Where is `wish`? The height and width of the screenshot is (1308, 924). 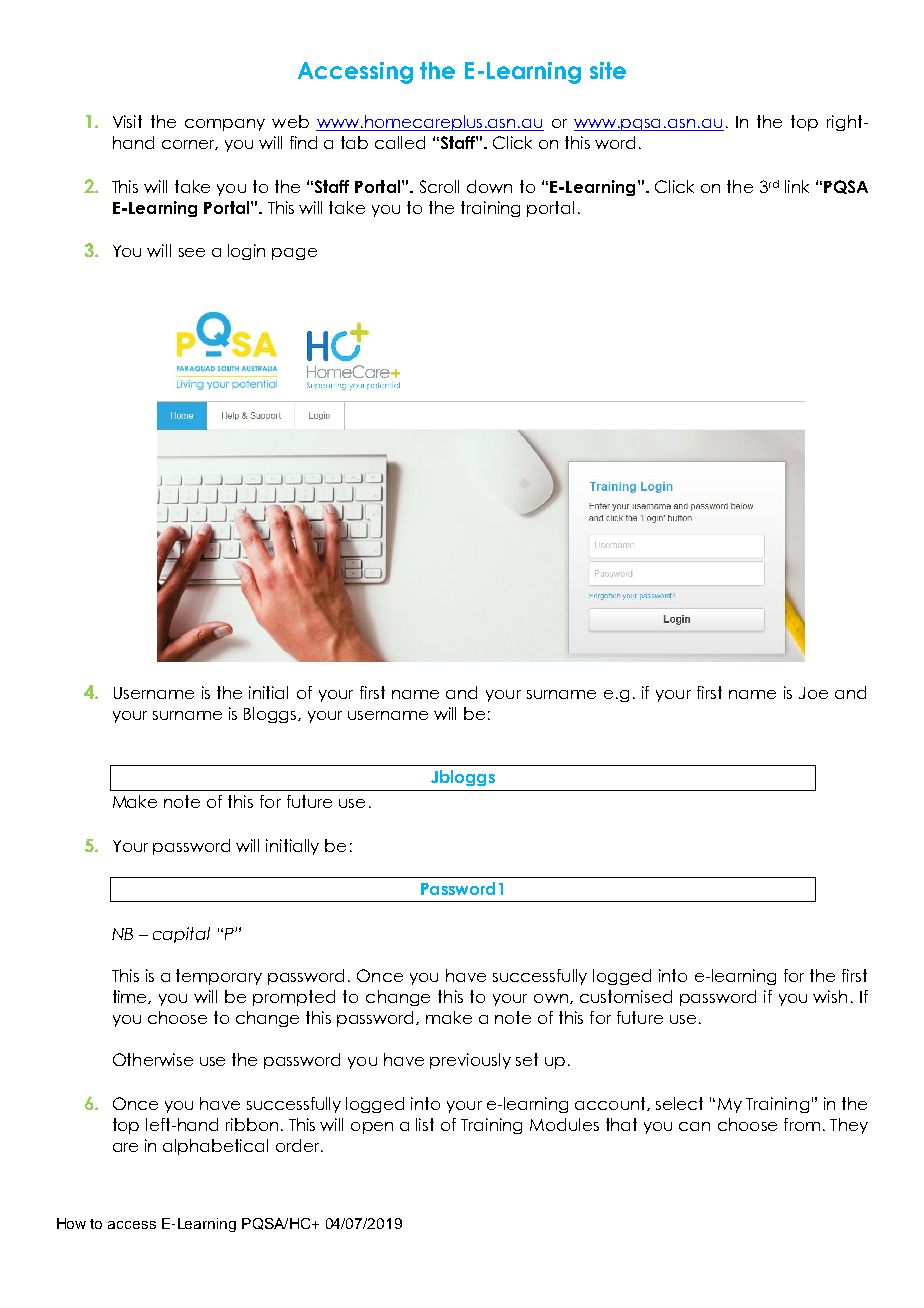
wish is located at coordinates (830, 996).
